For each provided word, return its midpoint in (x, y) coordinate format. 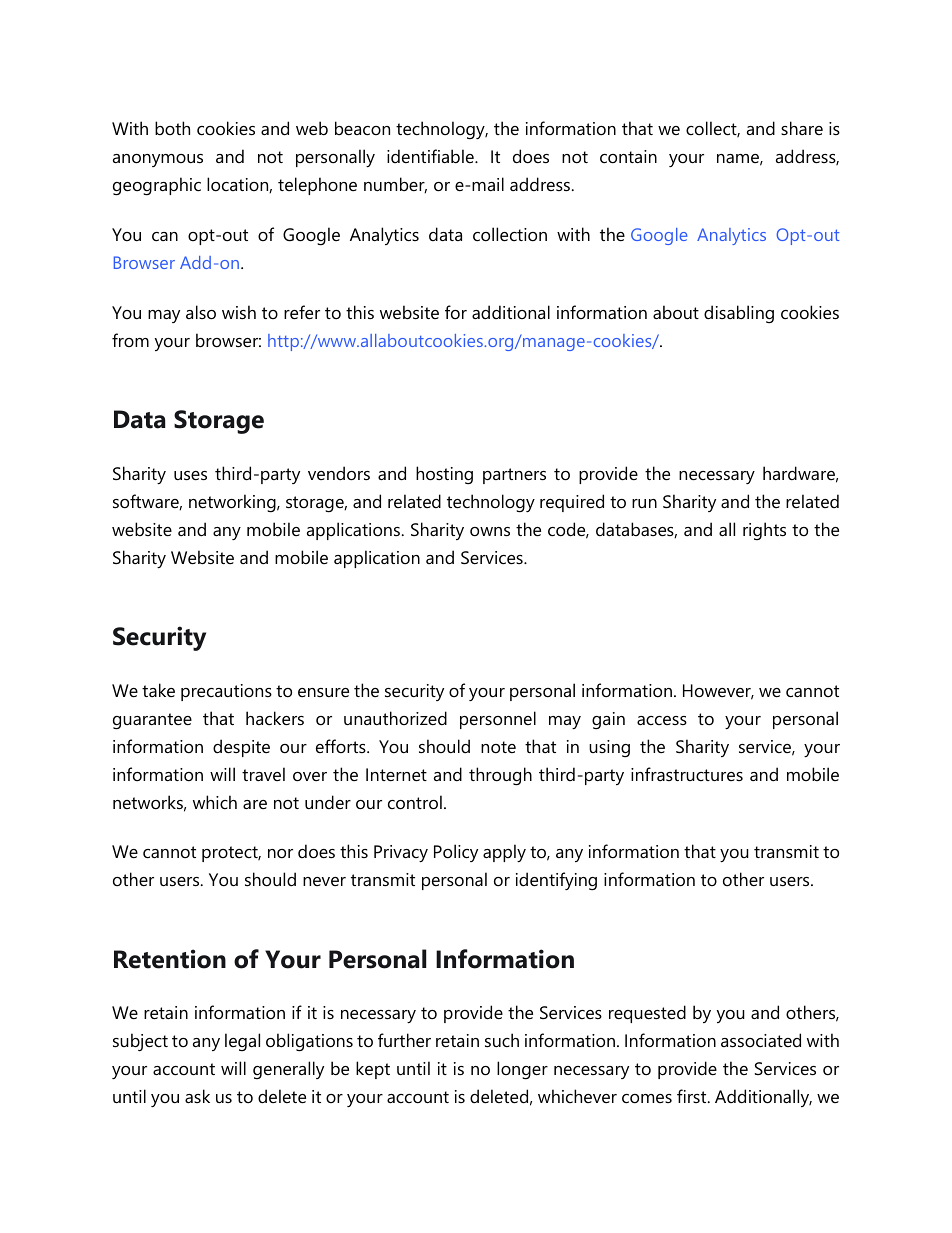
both (172, 128)
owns (490, 532)
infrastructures (687, 774)
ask (197, 1096)
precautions (226, 692)
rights (764, 531)
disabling (739, 314)
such (502, 1040)
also (201, 312)
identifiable (431, 156)
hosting (444, 475)
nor (280, 854)
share (802, 128)
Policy (456, 853)
